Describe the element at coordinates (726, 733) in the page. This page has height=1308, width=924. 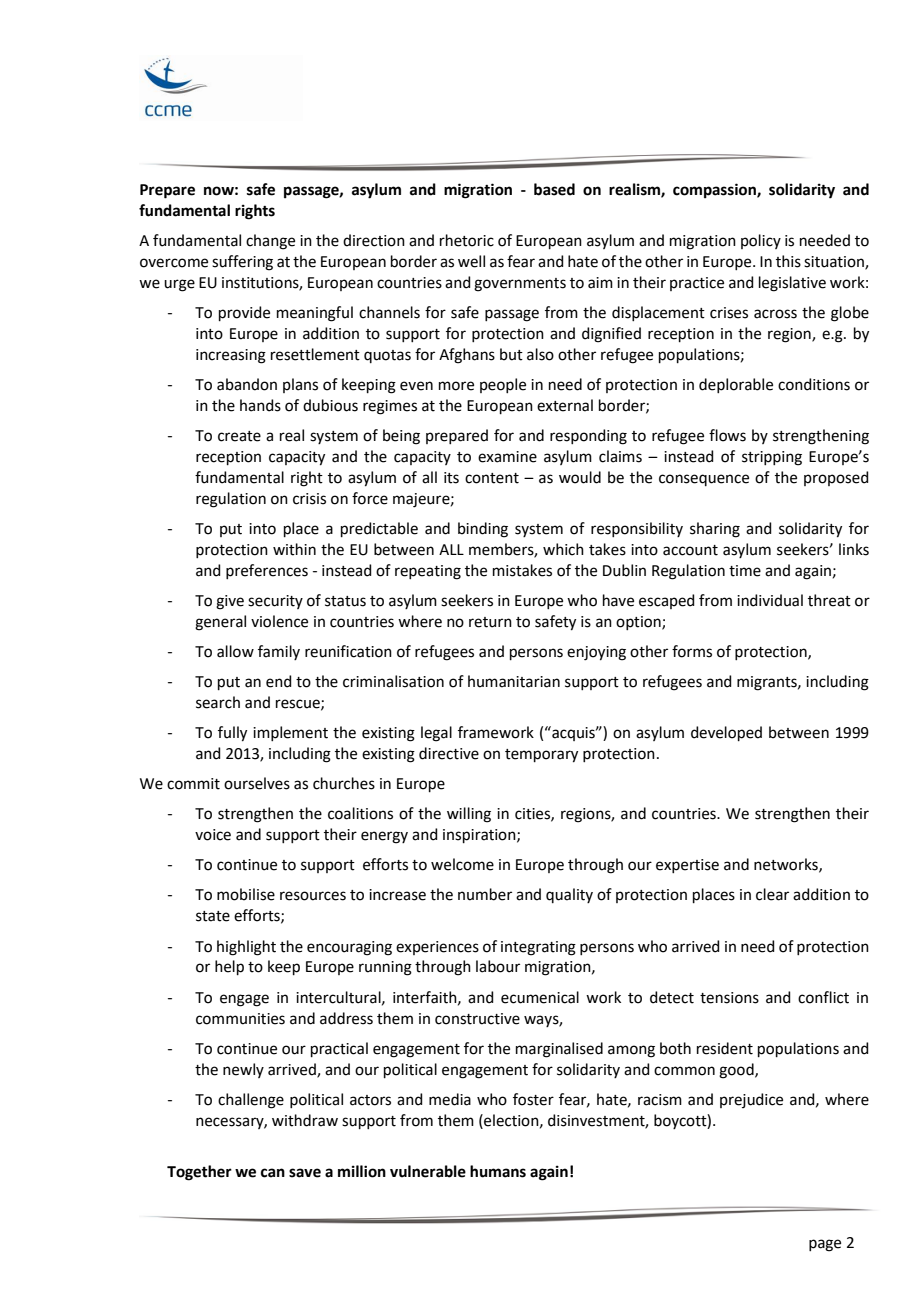
I see `developed` at that location.
